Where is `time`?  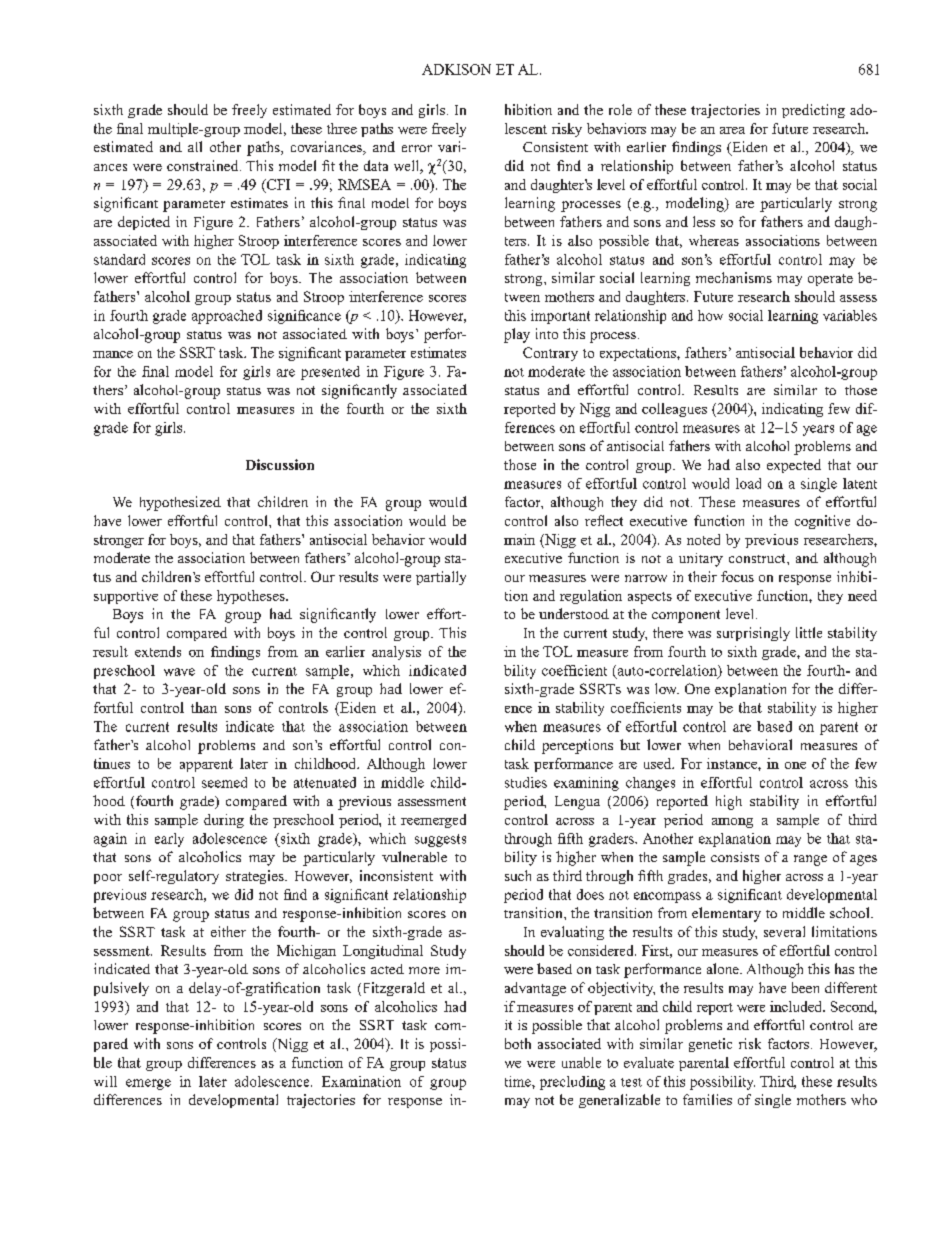
time is located at coordinates (519, 1081).
